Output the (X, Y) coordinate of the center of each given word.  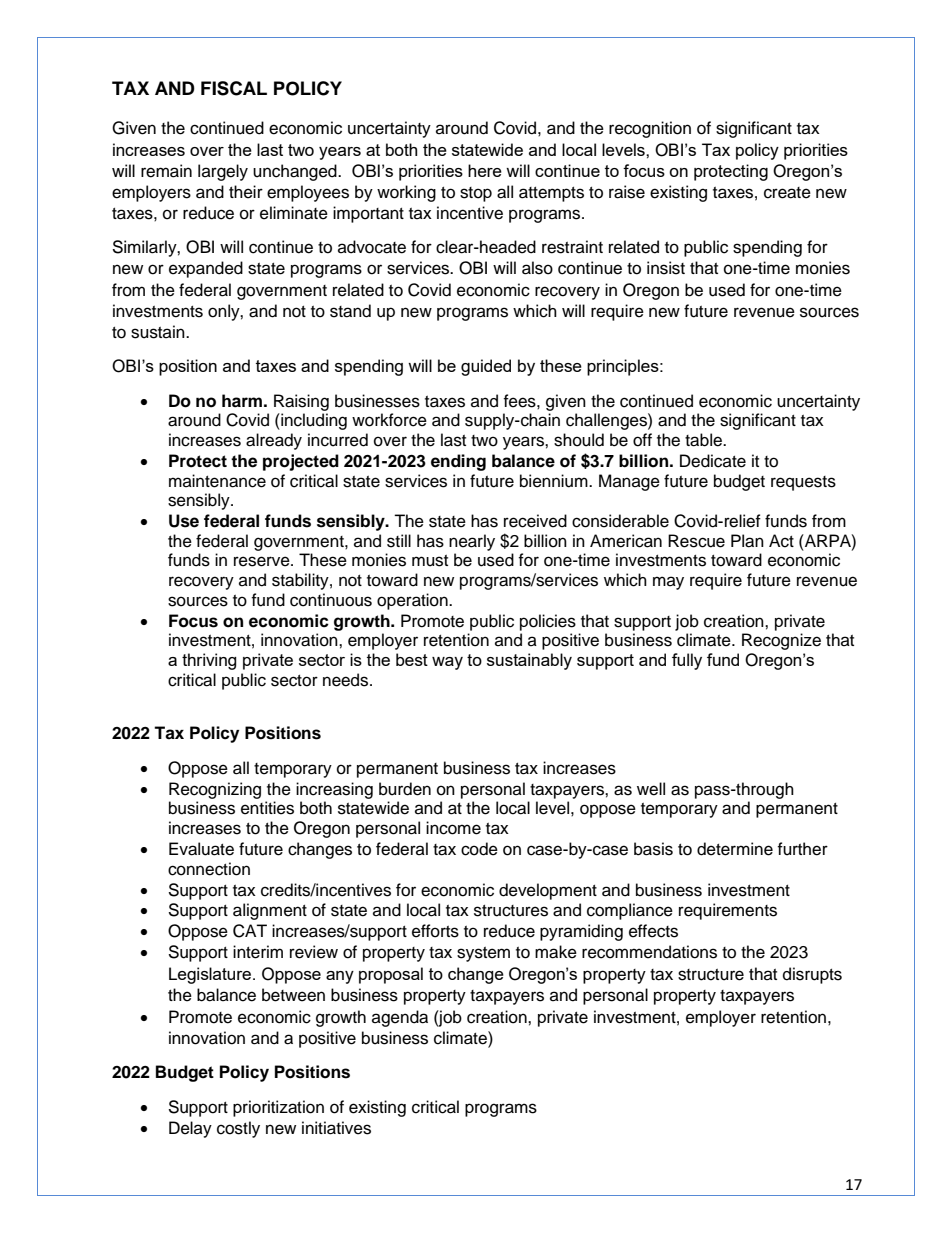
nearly (472, 542)
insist (666, 268)
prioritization (278, 1108)
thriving (209, 661)
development (548, 891)
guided (486, 367)
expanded (206, 269)
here (485, 170)
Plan (747, 541)
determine (735, 849)
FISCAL (234, 88)
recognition (650, 129)
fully (687, 661)
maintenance (217, 481)
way (447, 663)
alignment (270, 911)
